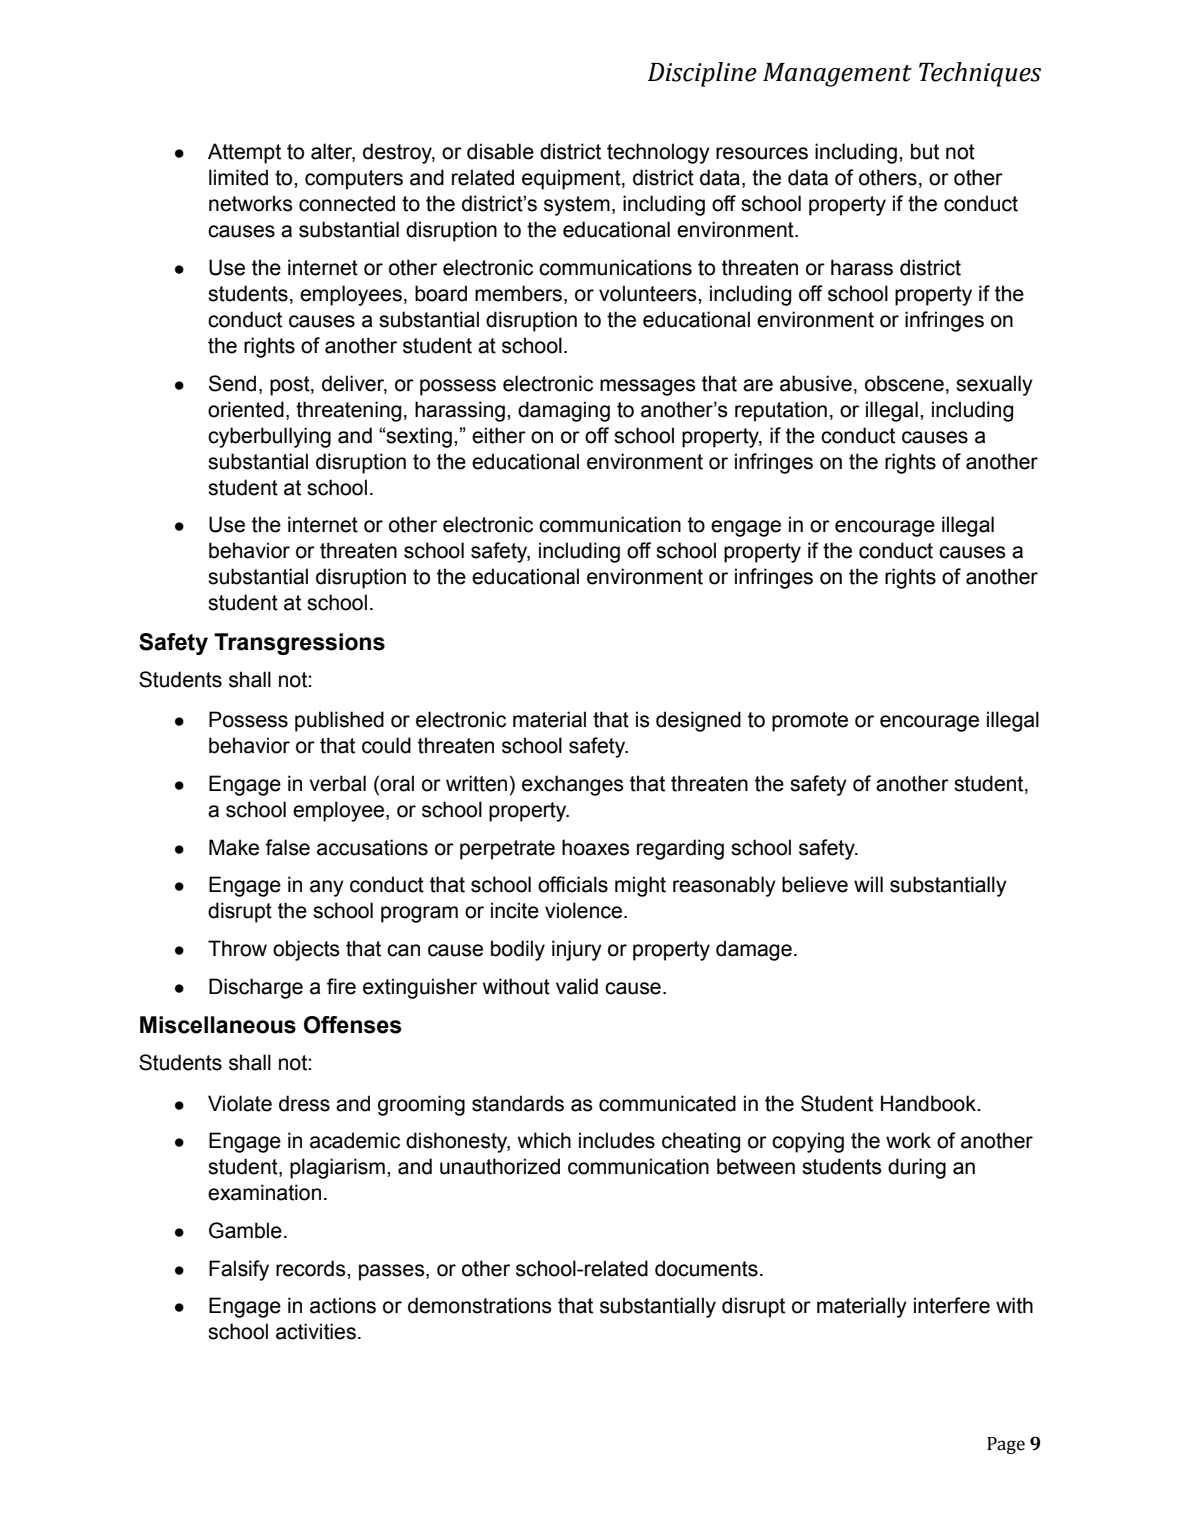 This page has width=1180, height=1527. I want to click on demonstrations, so click(480, 1305).
